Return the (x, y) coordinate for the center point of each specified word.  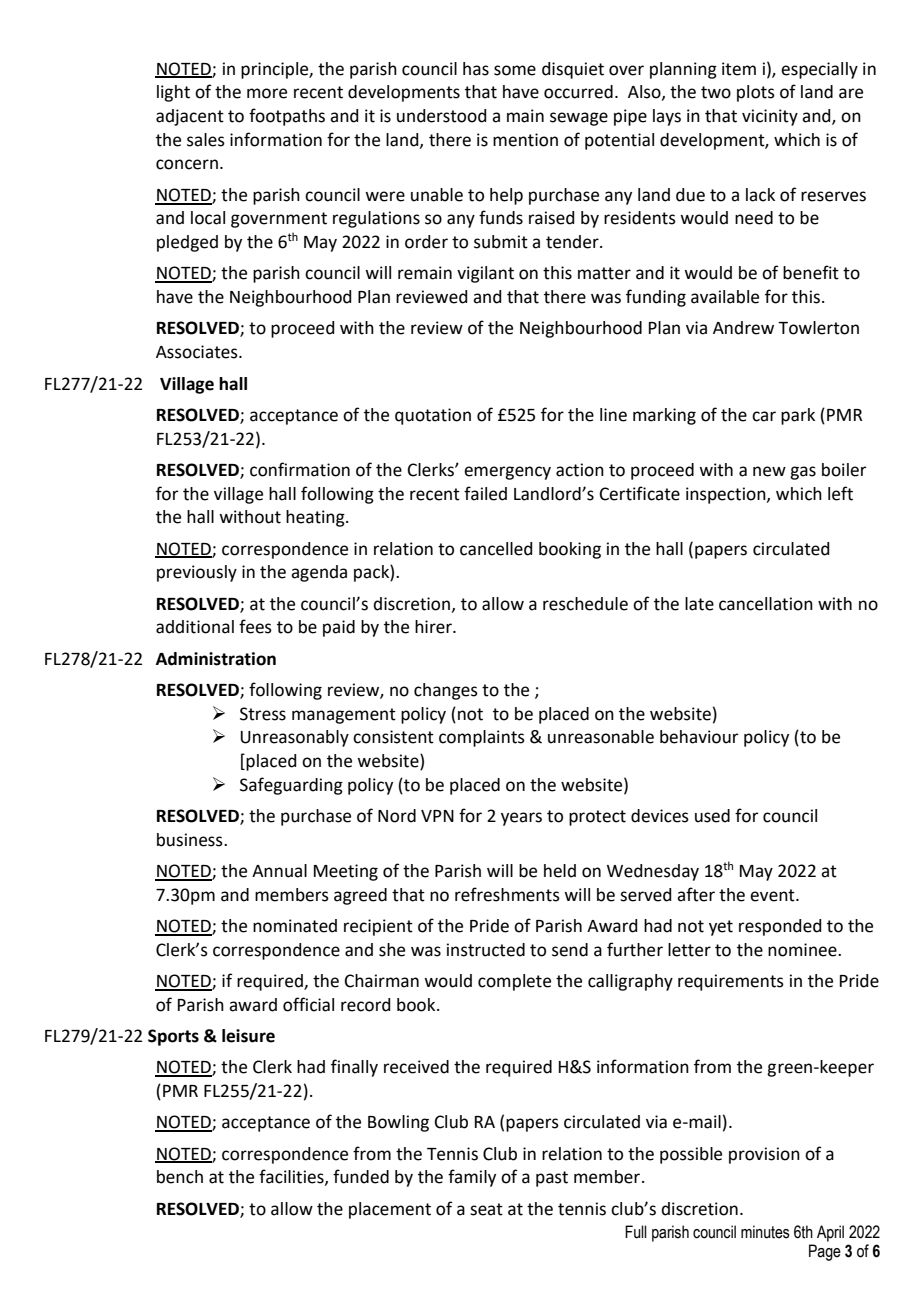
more (267, 93)
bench (180, 1177)
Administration (216, 659)
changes (446, 691)
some (515, 70)
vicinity (770, 117)
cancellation (766, 604)
